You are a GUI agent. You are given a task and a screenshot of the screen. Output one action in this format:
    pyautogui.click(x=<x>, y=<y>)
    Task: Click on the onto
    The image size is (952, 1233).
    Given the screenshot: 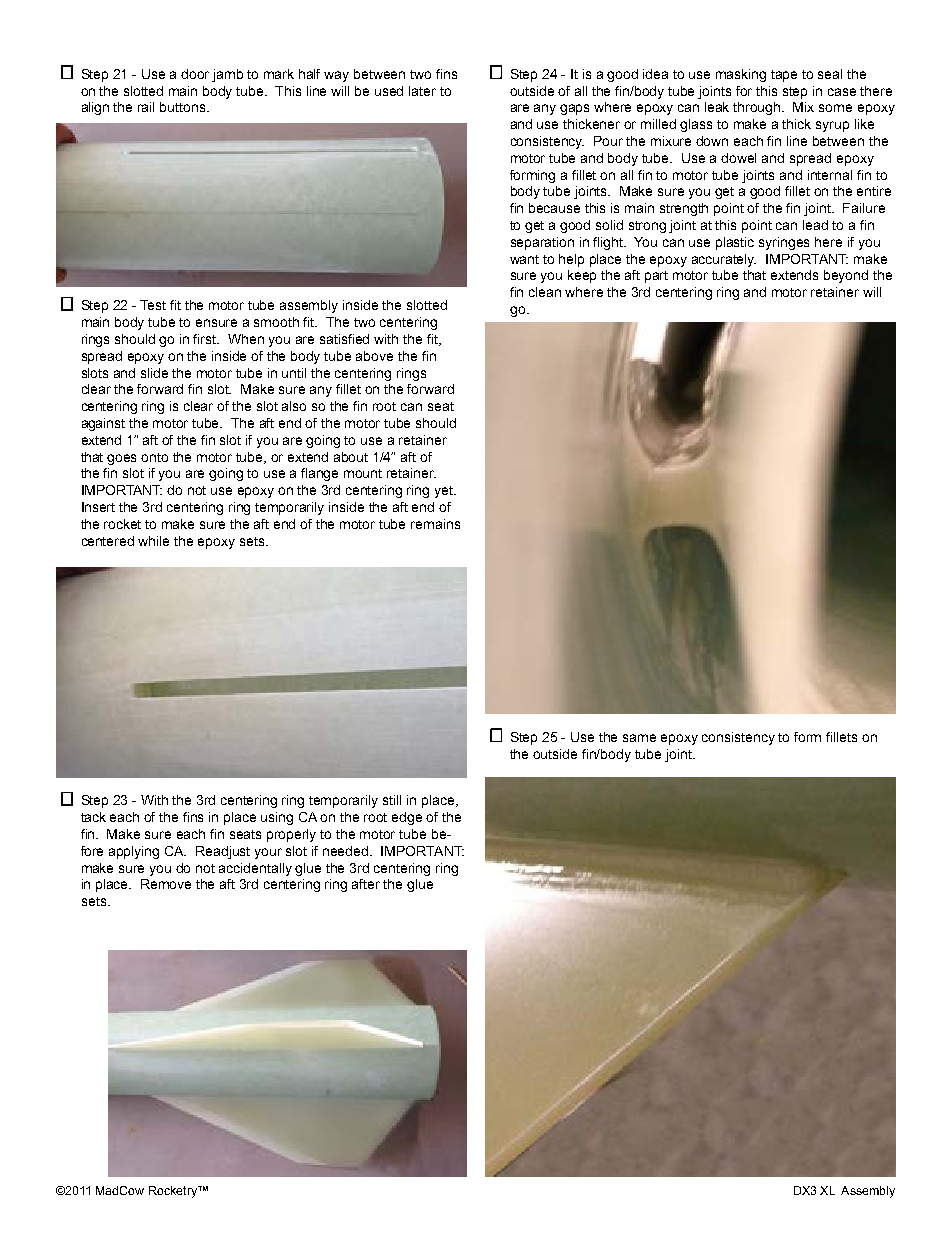 What is the action you would take?
    pyautogui.click(x=154, y=457)
